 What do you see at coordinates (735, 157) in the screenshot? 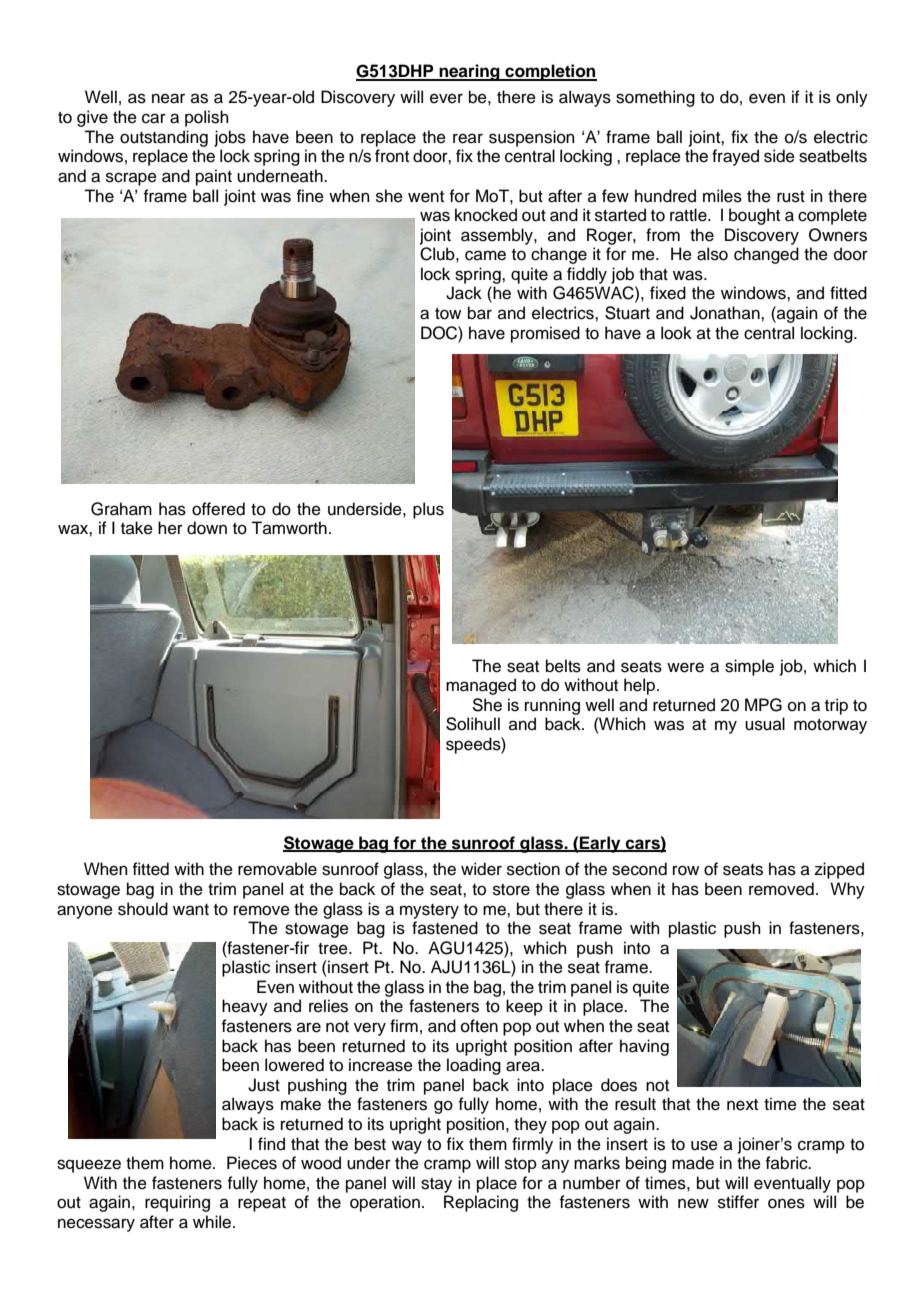
I see `frayed` at bounding box center [735, 157].
